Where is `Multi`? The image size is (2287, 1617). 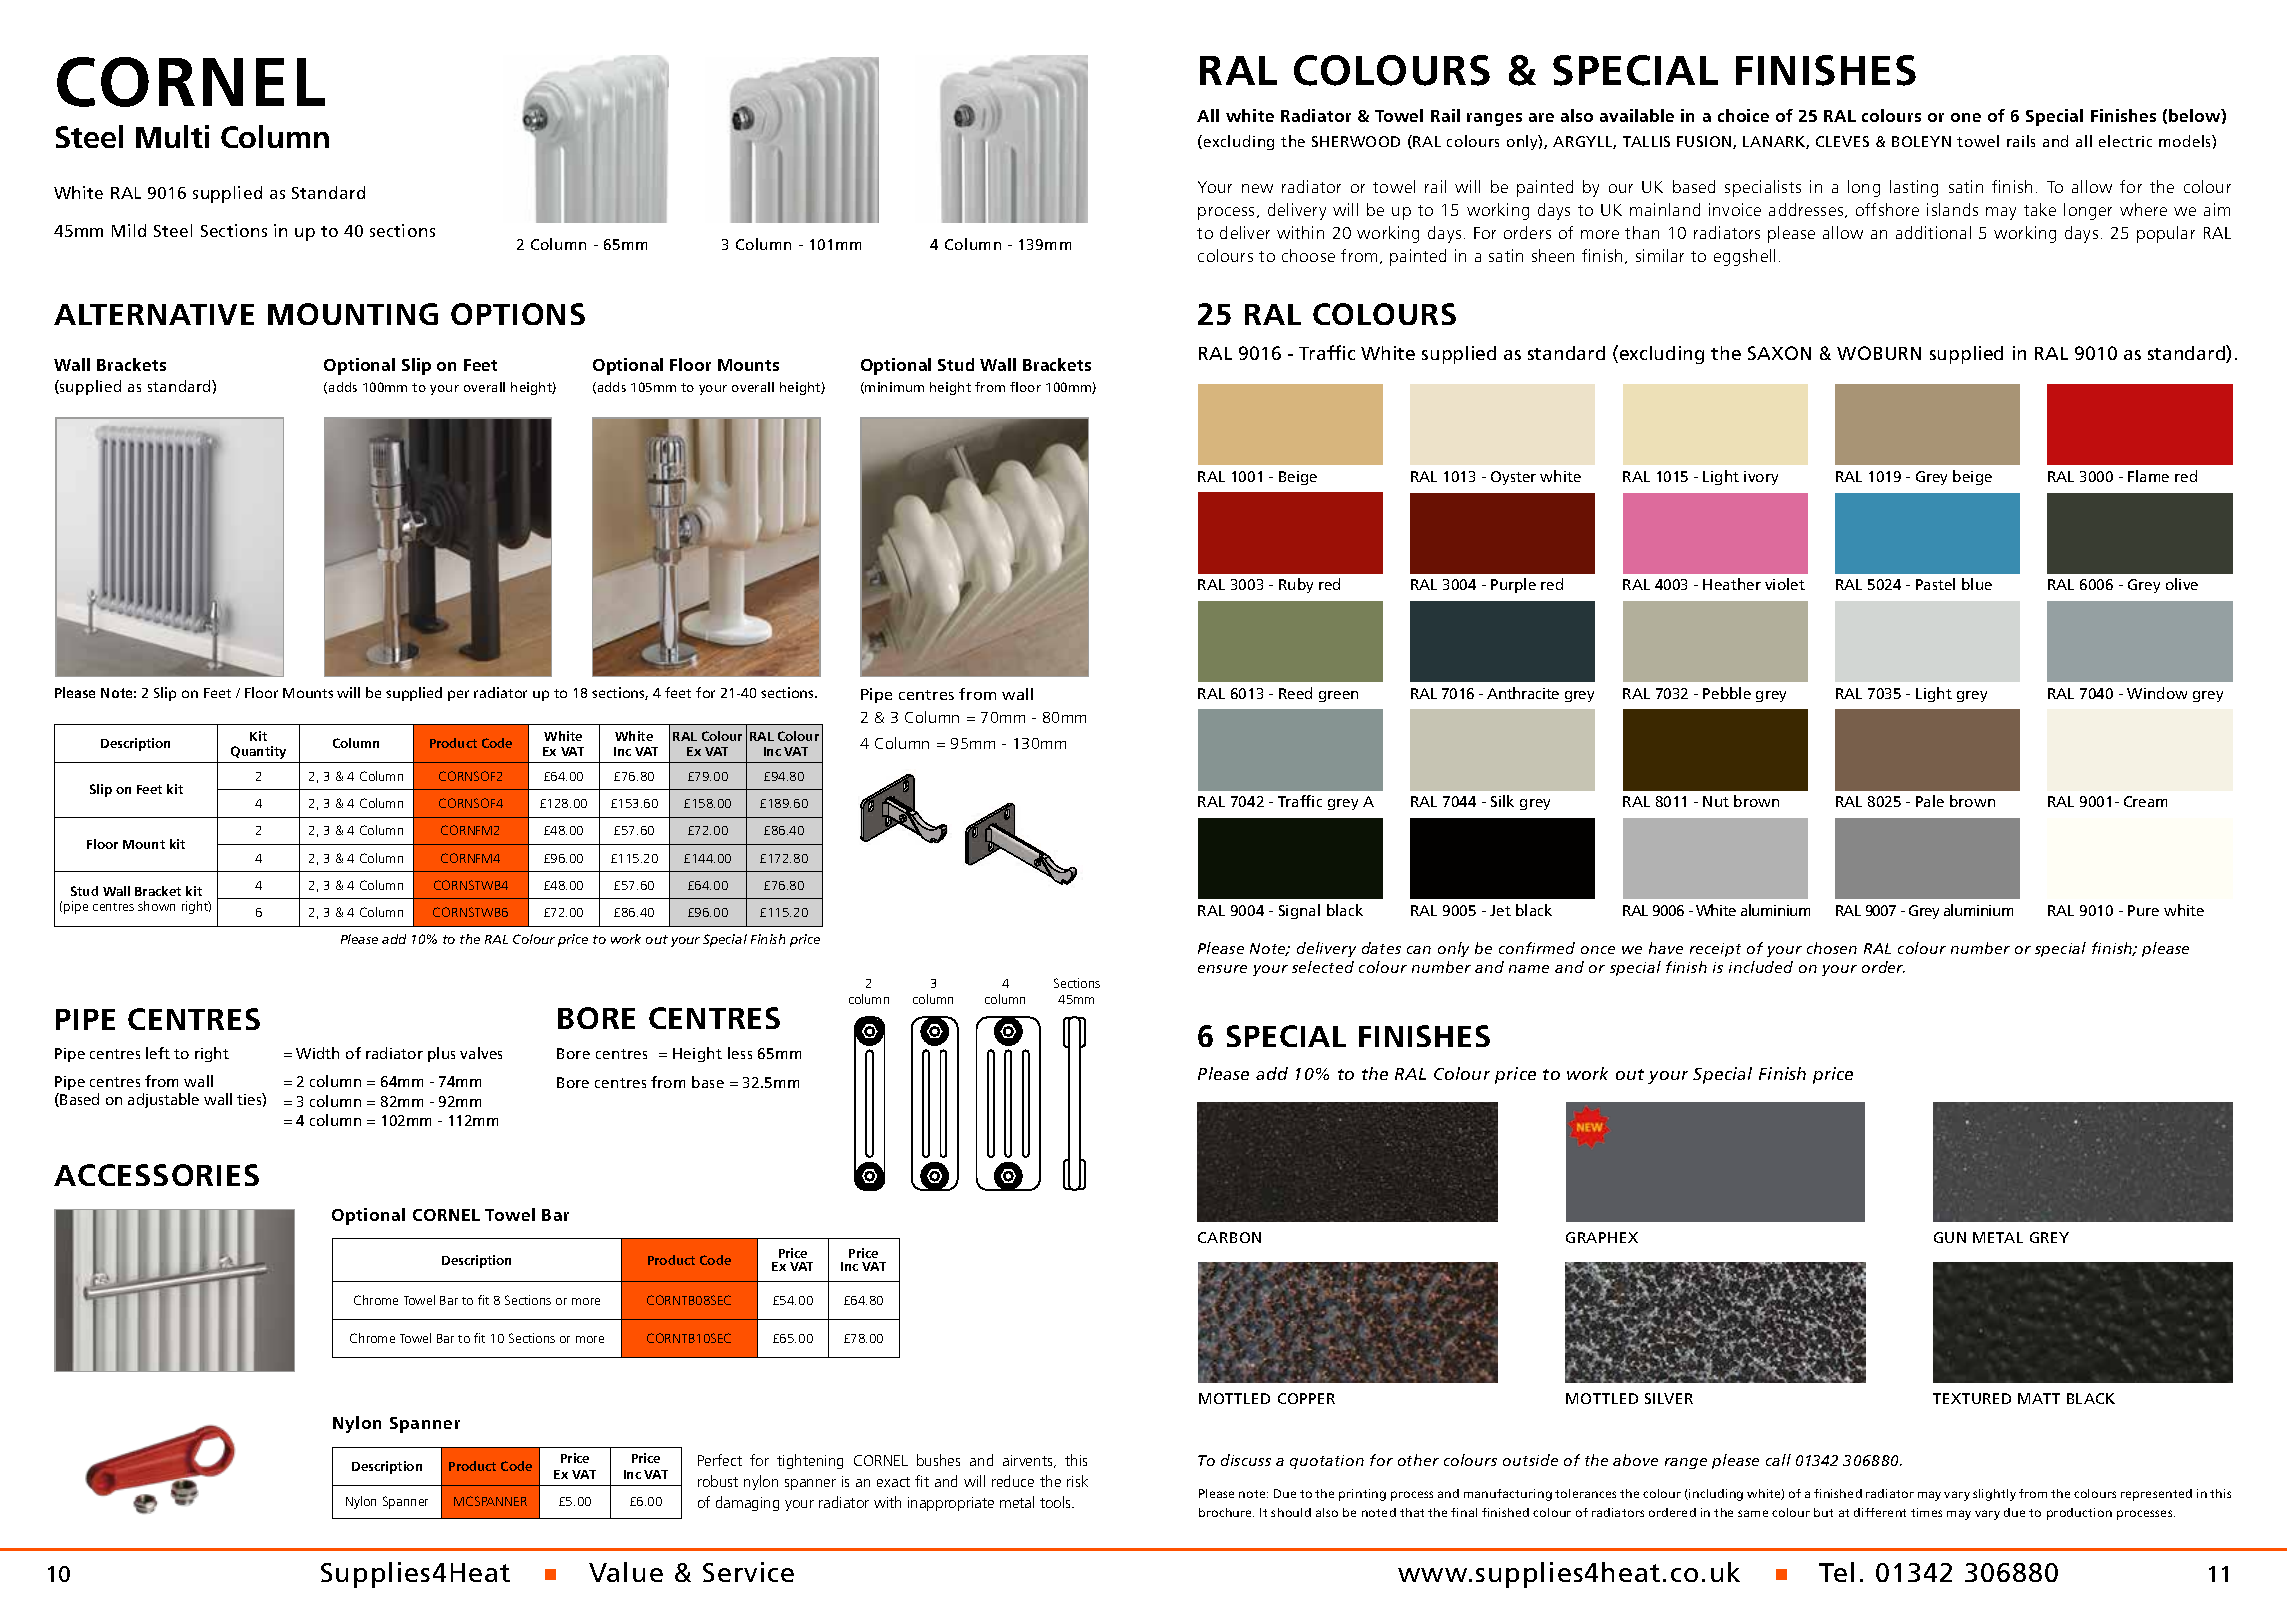
Multi is located at coordinates (172, 136).
